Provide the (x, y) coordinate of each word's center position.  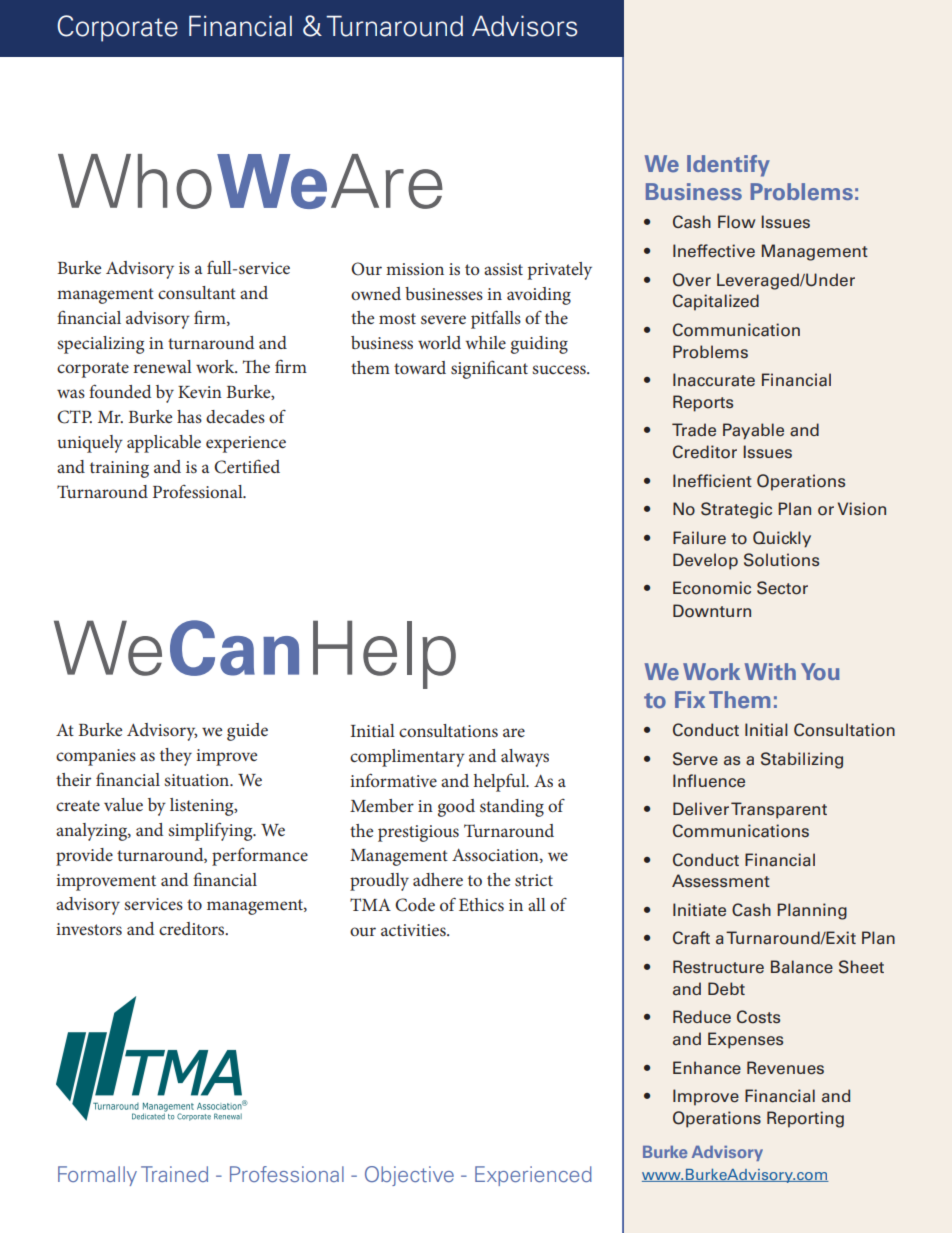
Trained (174, 1174)
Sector (782, 588)
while (485, 342)
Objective (409, 1176)
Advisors (524, 26)
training (119, 469)
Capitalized (716, 302)
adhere (438, 879)
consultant (197, 292)
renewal (162, 366)
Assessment (721, 881)
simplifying (211, 831)
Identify (728, 166)
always (525, 758)
